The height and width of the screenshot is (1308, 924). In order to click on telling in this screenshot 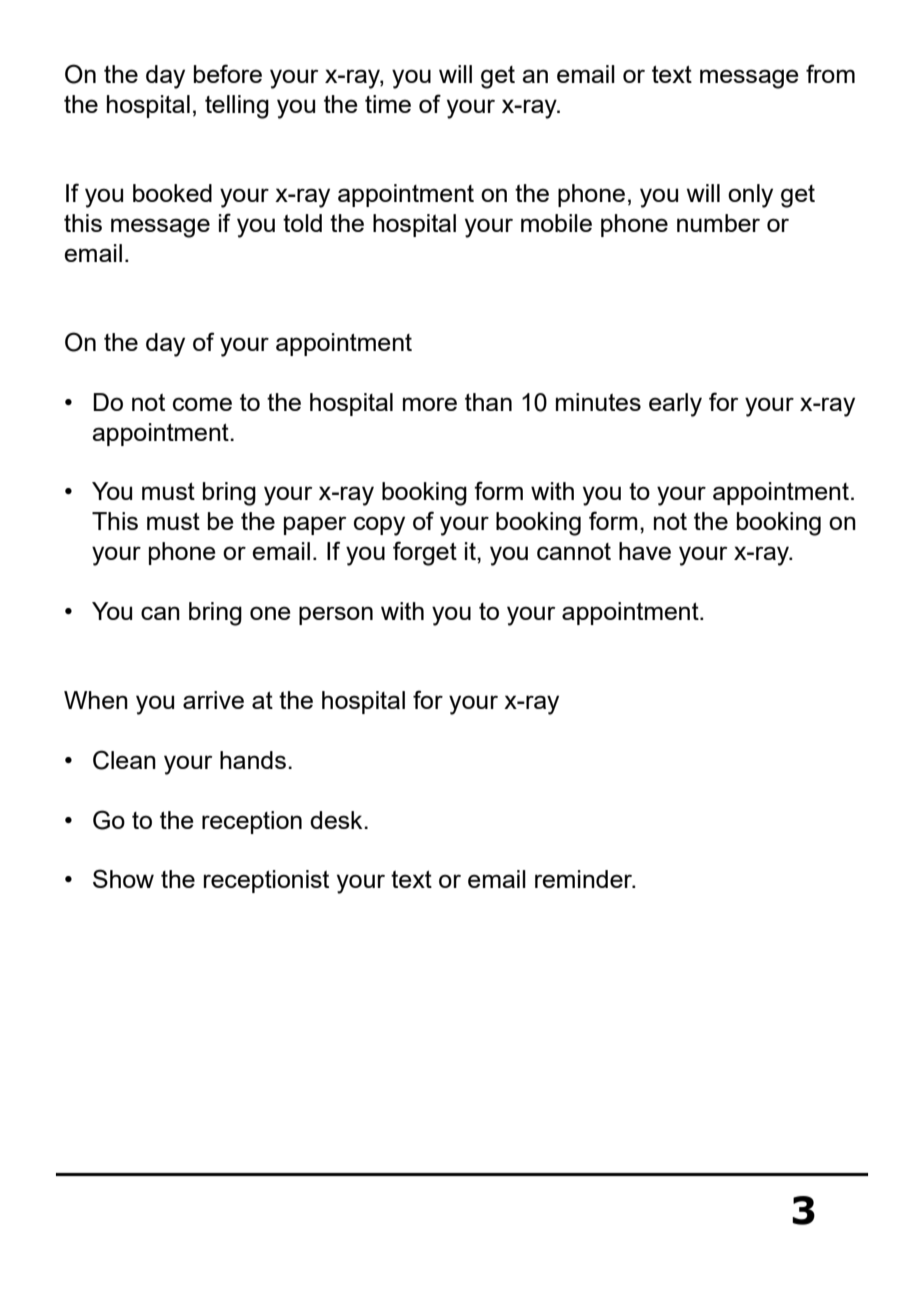, I will do `click(237, 107)`.
